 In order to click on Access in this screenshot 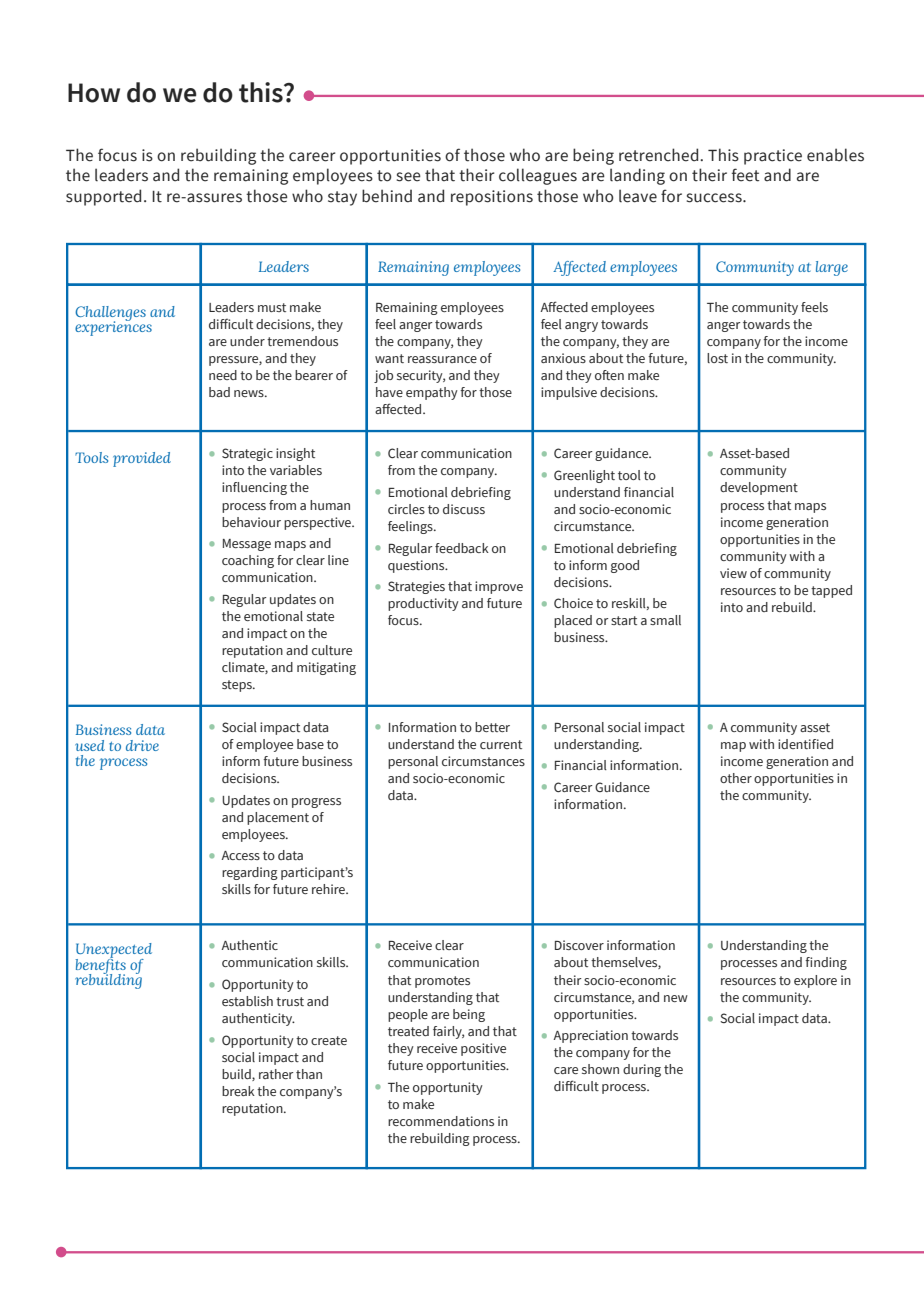, I will do `click(240, 855)`.
